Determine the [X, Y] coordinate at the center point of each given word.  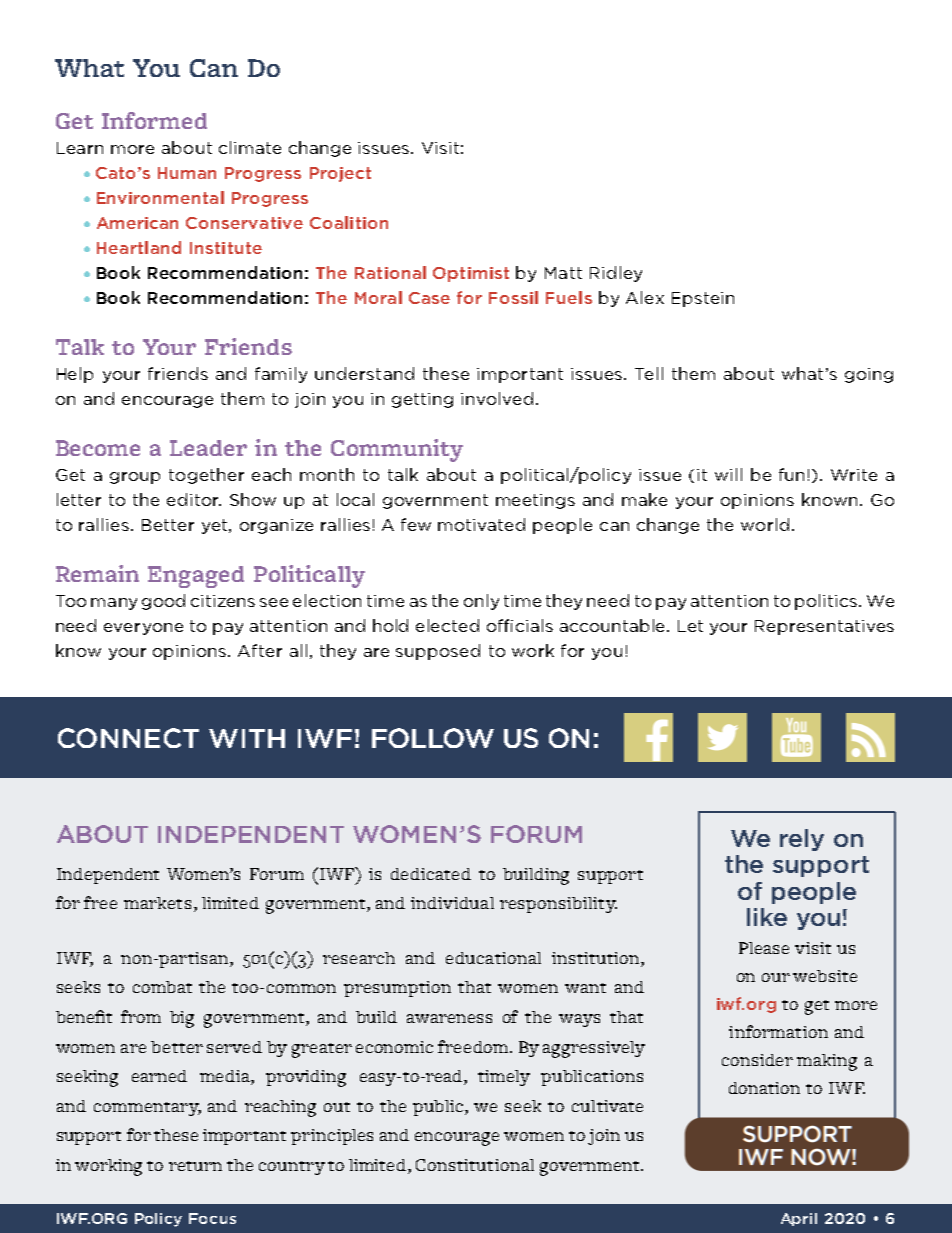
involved [497, 398]
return [195, 1166]
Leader [208, 448]
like [767, 917]
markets [157, 903]
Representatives [824, 627]
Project [340, 174]
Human [187, 173]
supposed [438, 652]
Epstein [703, 299]
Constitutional [475, 1165]
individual [452, 903]
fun [791, 474]
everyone [143, 629]
